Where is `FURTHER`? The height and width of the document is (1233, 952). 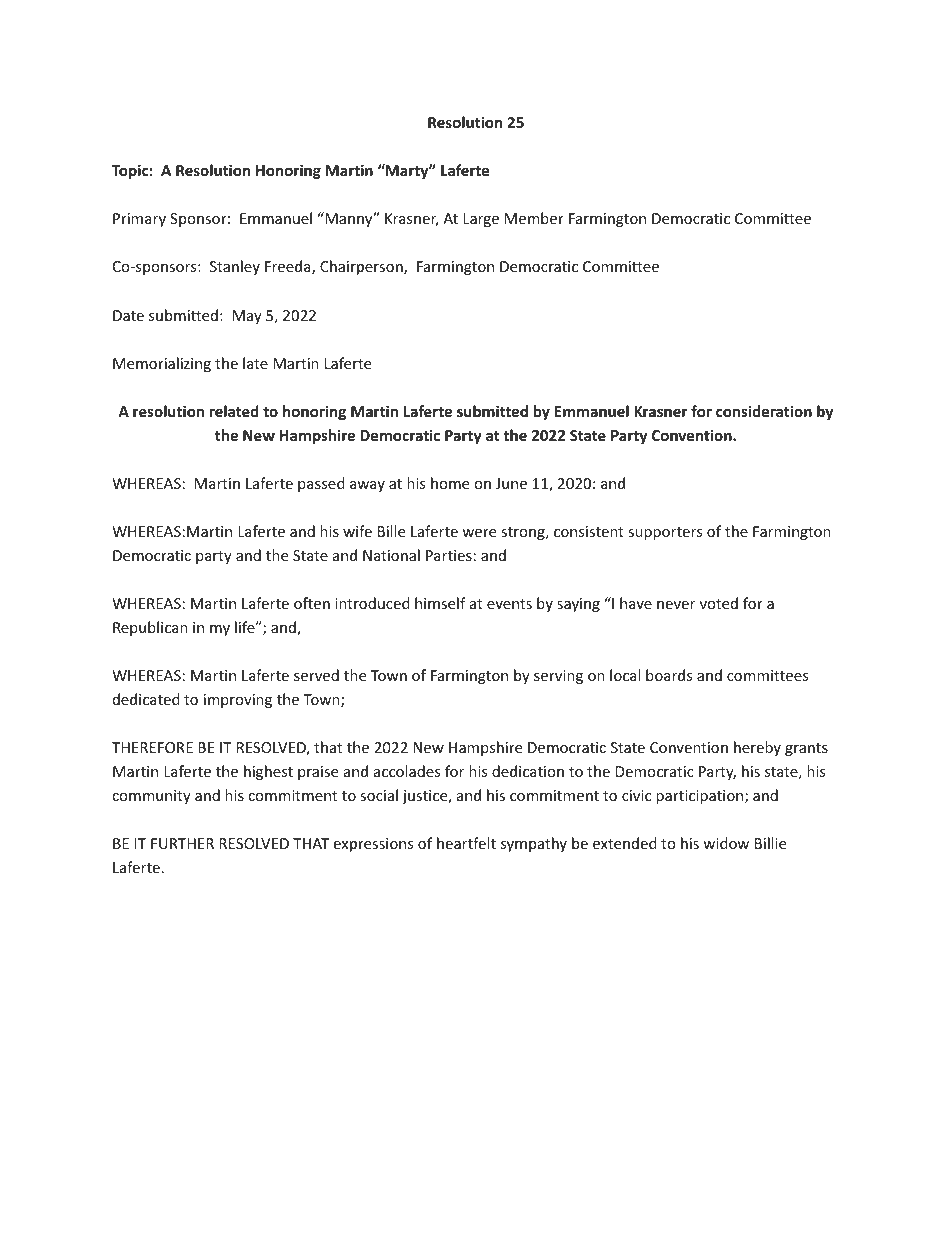
FURTHER is located at coordinates (182, 843).
